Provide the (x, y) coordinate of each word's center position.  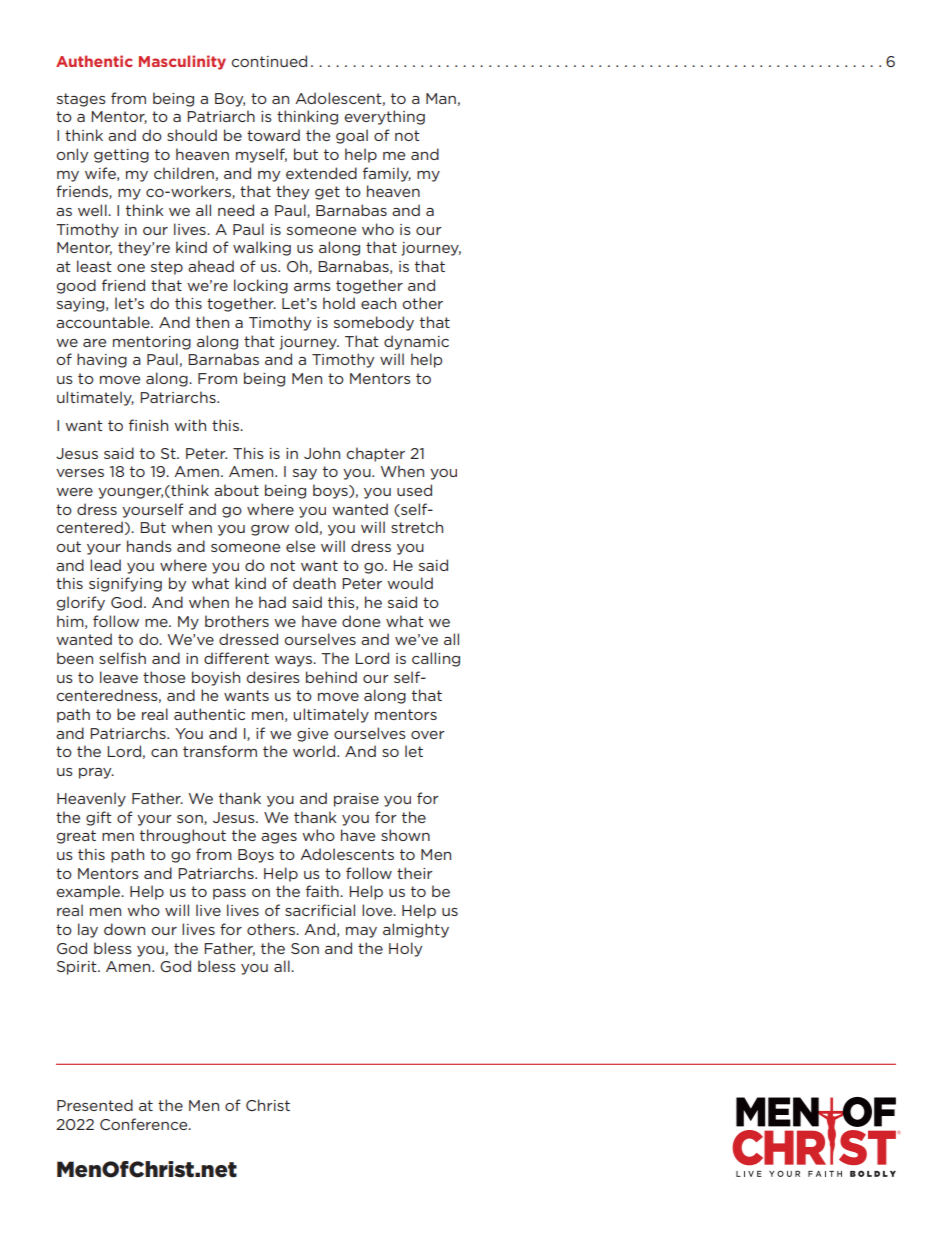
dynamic (416, 342)
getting (121, 156)
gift (99, 818)
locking (261, 286)
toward (273, 135)
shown (405, 835)
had (272, 602)
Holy (405, 949)
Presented (95, 1105)
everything (384, 117)
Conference (145, 1124)
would (410, 583)
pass (229, 894)
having (102, 360)
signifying (125, 584)
